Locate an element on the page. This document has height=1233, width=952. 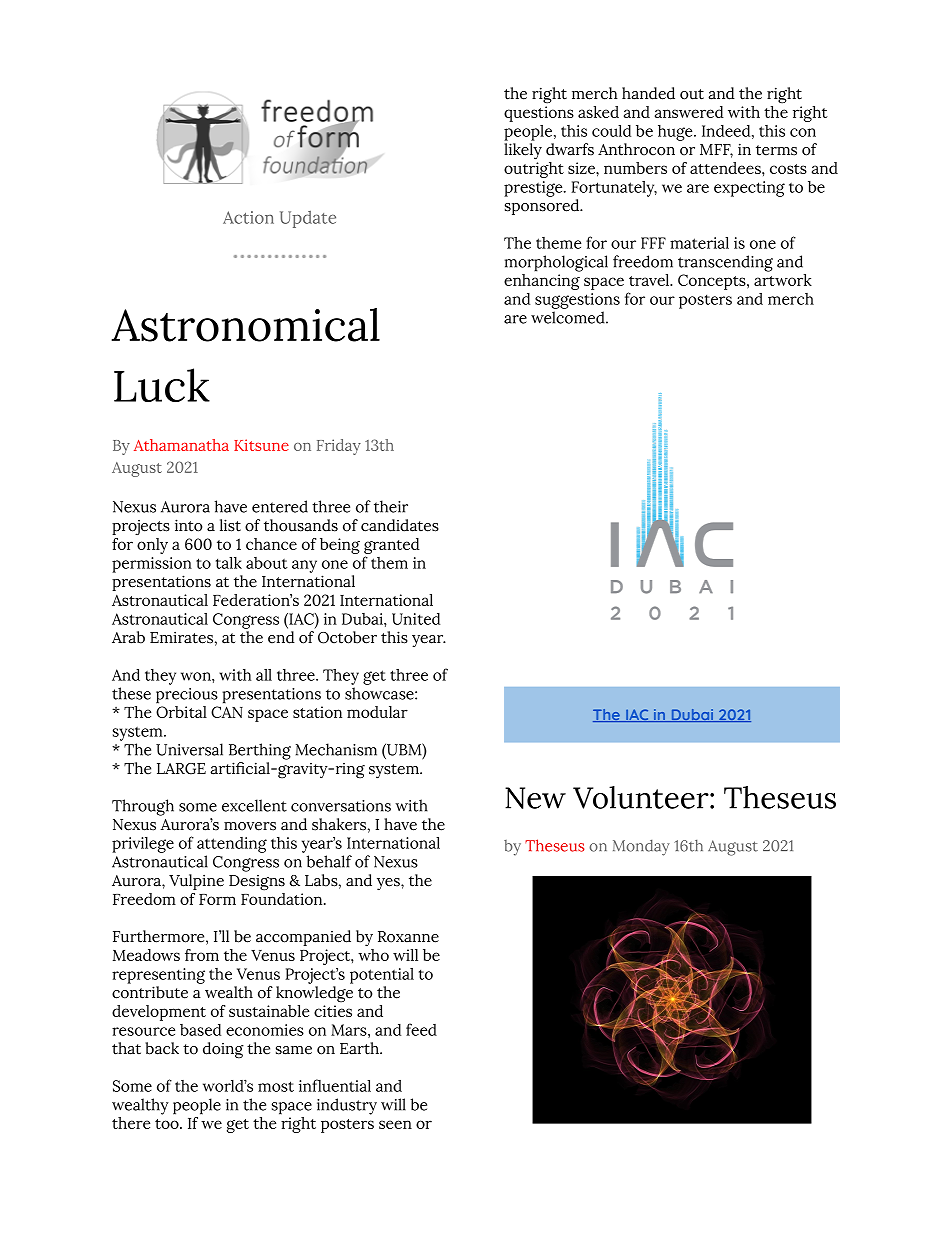
United is located at coordinates (416, 619).
